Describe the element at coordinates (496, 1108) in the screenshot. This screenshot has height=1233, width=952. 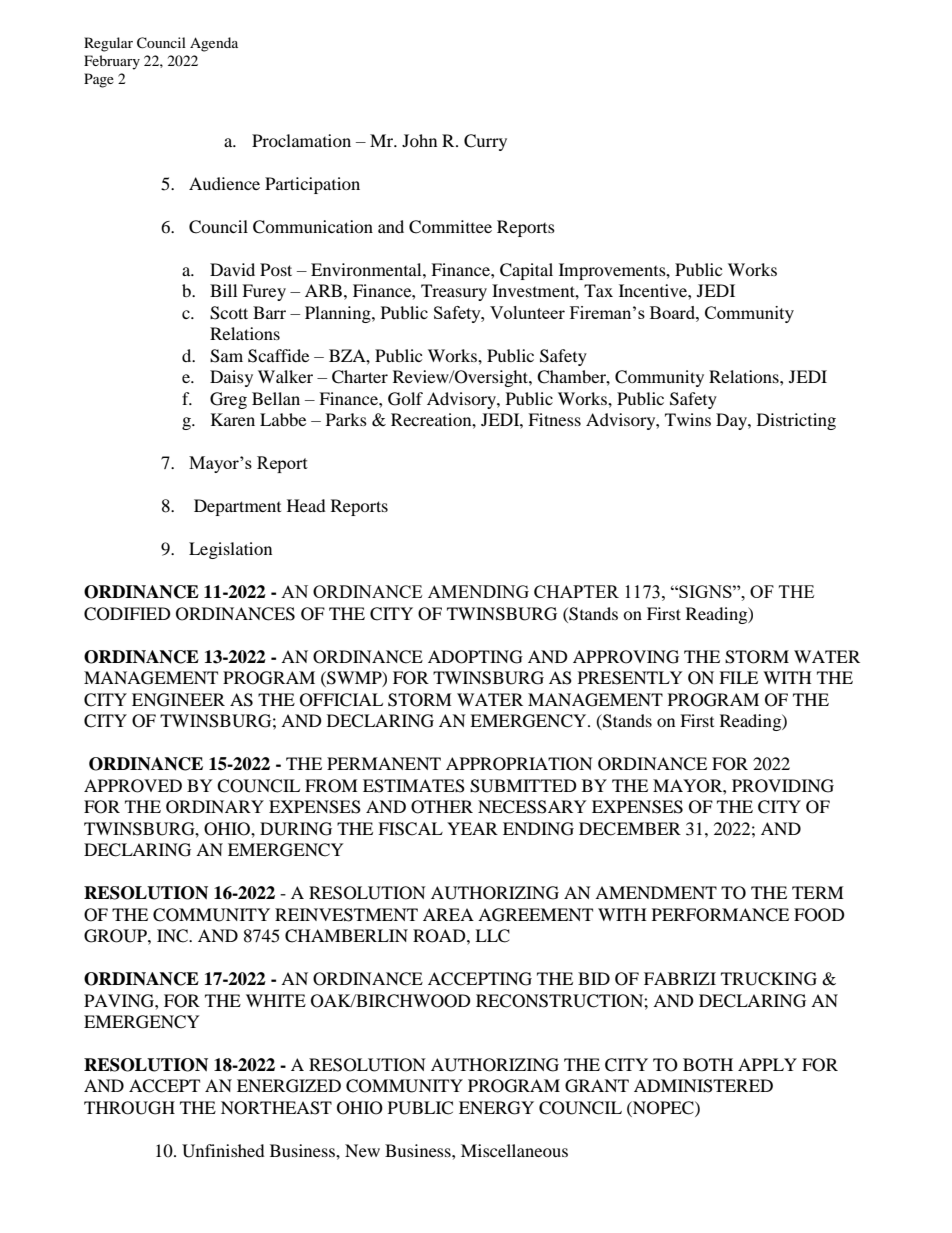
I see `ENERGY` at that location.
